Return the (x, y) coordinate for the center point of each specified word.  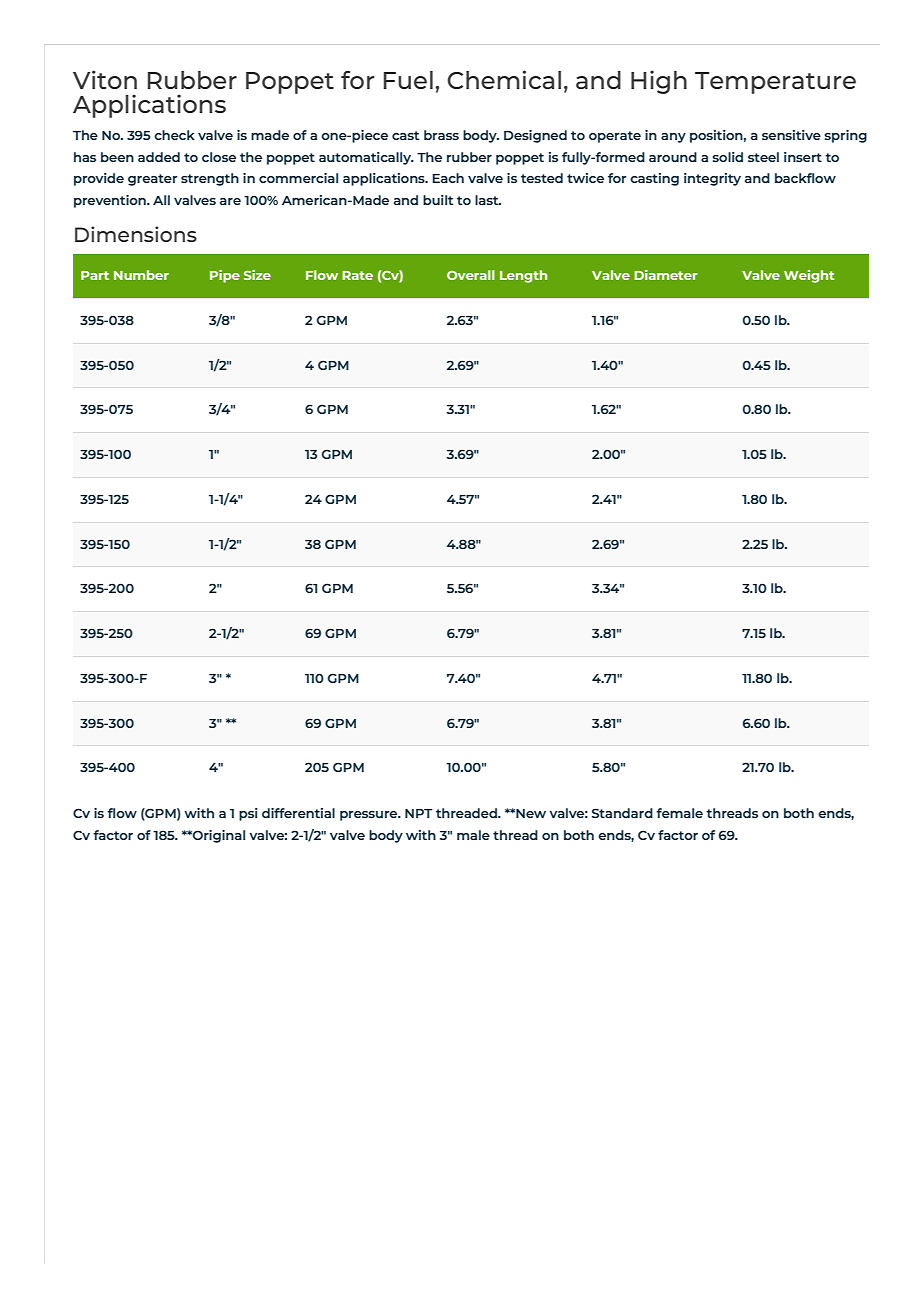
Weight (809, 276)
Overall (471, 275)
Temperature (775, 83)
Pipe (225, 276)
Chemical (504, 79)
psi (248, 814)
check (174, 135)
